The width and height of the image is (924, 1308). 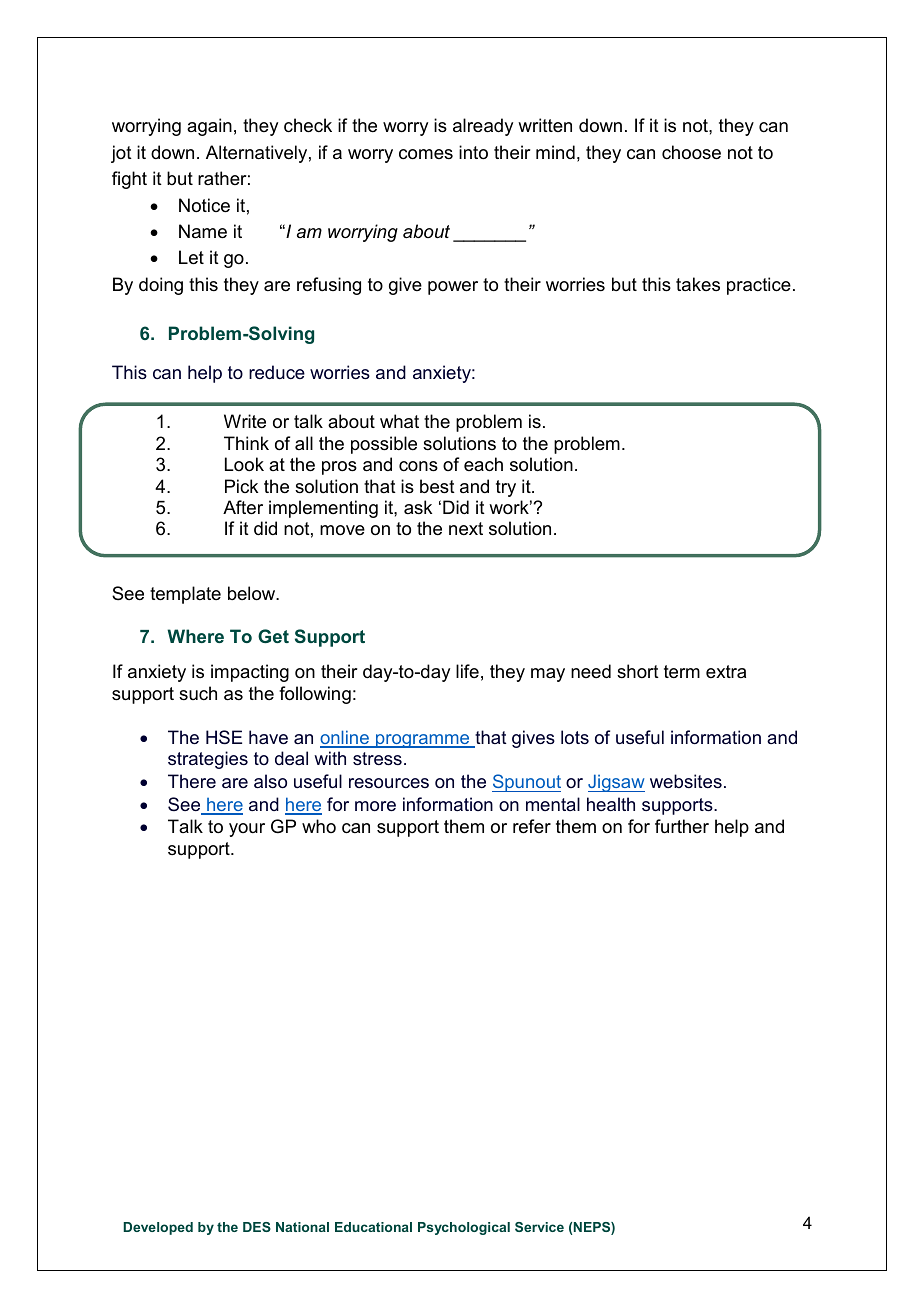 I want to click on again, so click(x=209, y=127).
